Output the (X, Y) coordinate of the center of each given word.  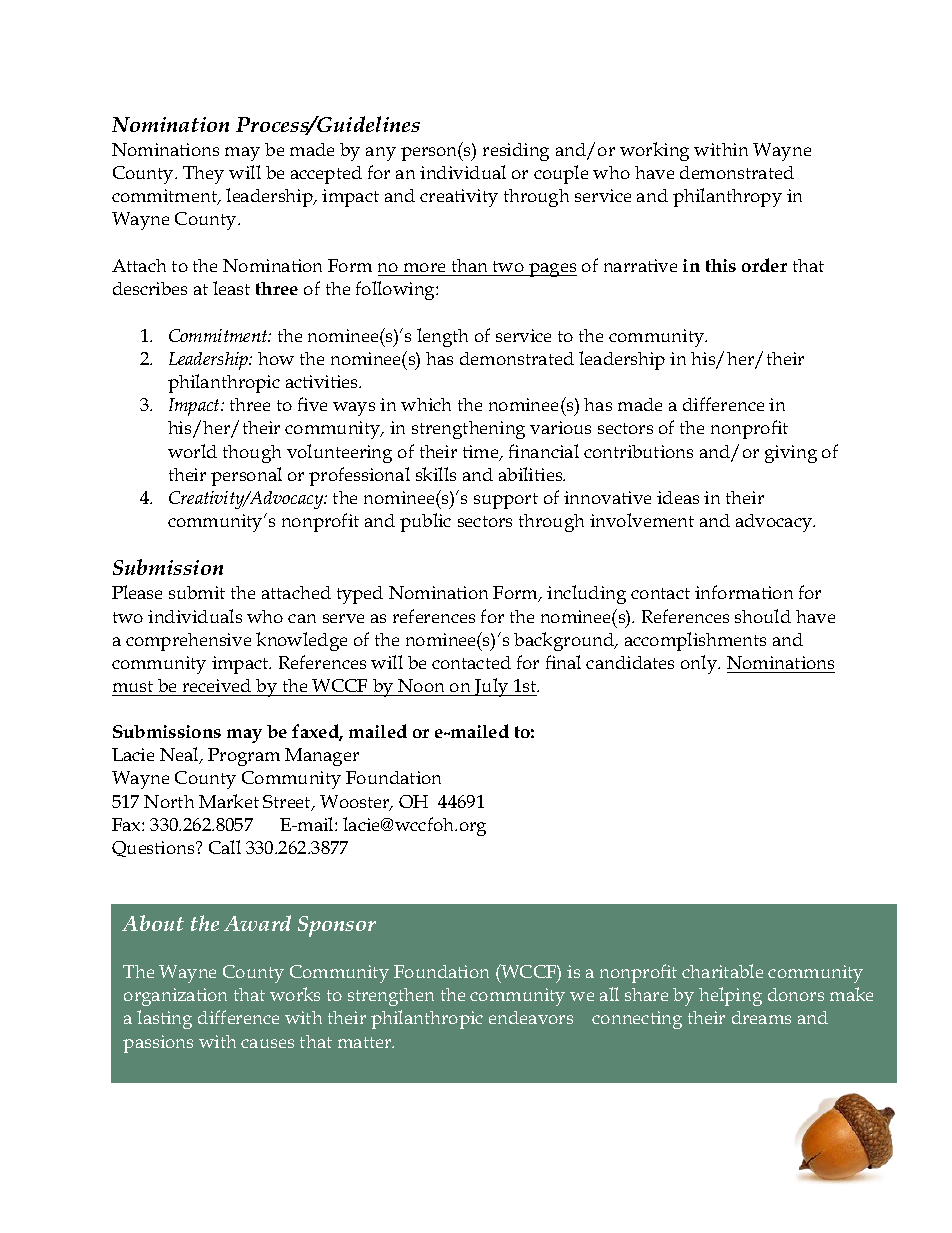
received (217, 685)
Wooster (356, 803)
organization (175, 997)
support (506, 501)
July (492, 687)
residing (516, 152)
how (276, 358)
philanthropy (727, 197)
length (442, 337)
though (252, 454)
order (764, 265)
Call (225, 847)
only (700, 664)
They (203, 175)
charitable (722, 971)
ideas (678, 497)
